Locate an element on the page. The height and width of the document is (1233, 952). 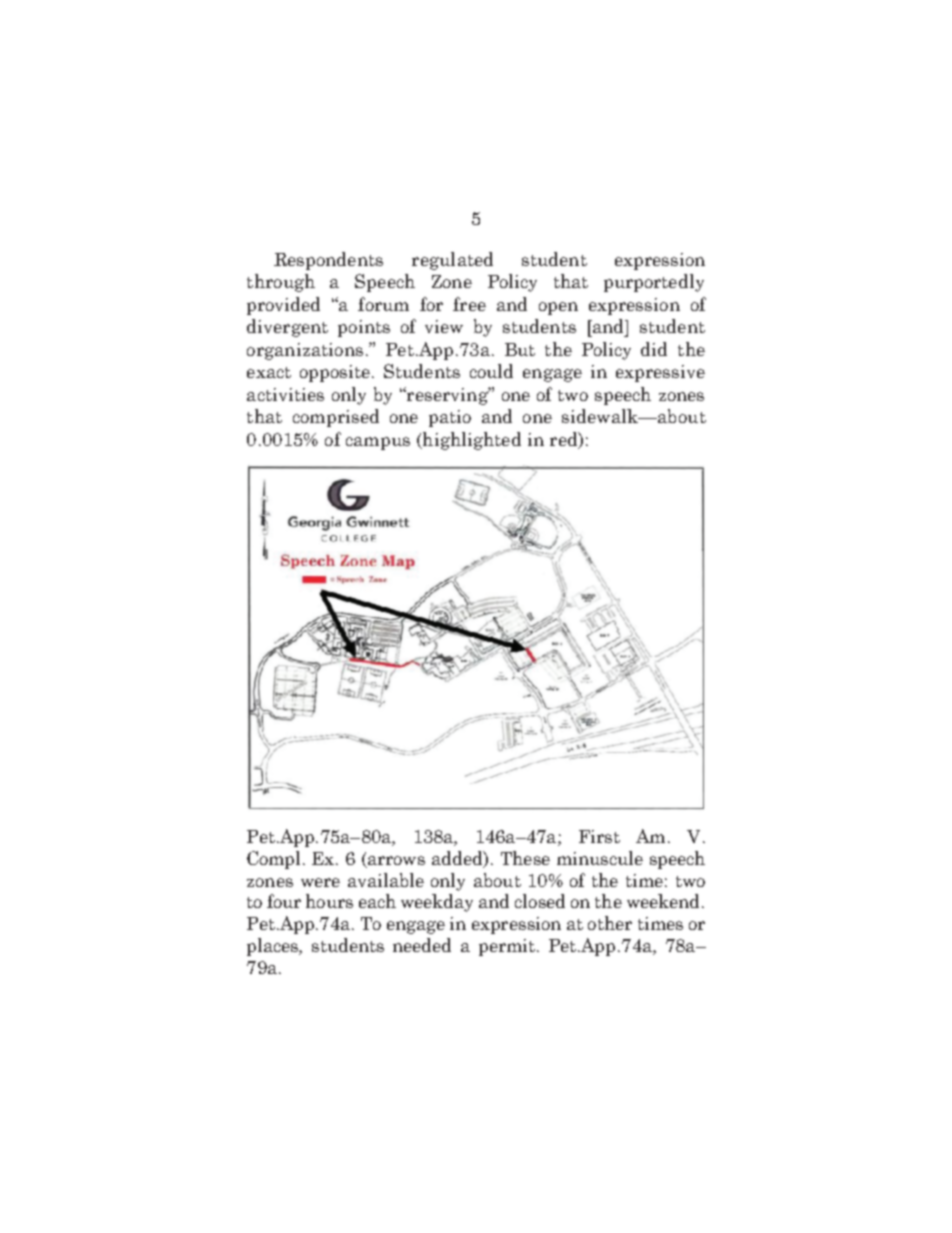
hours is located at coordinates (329, 901).
